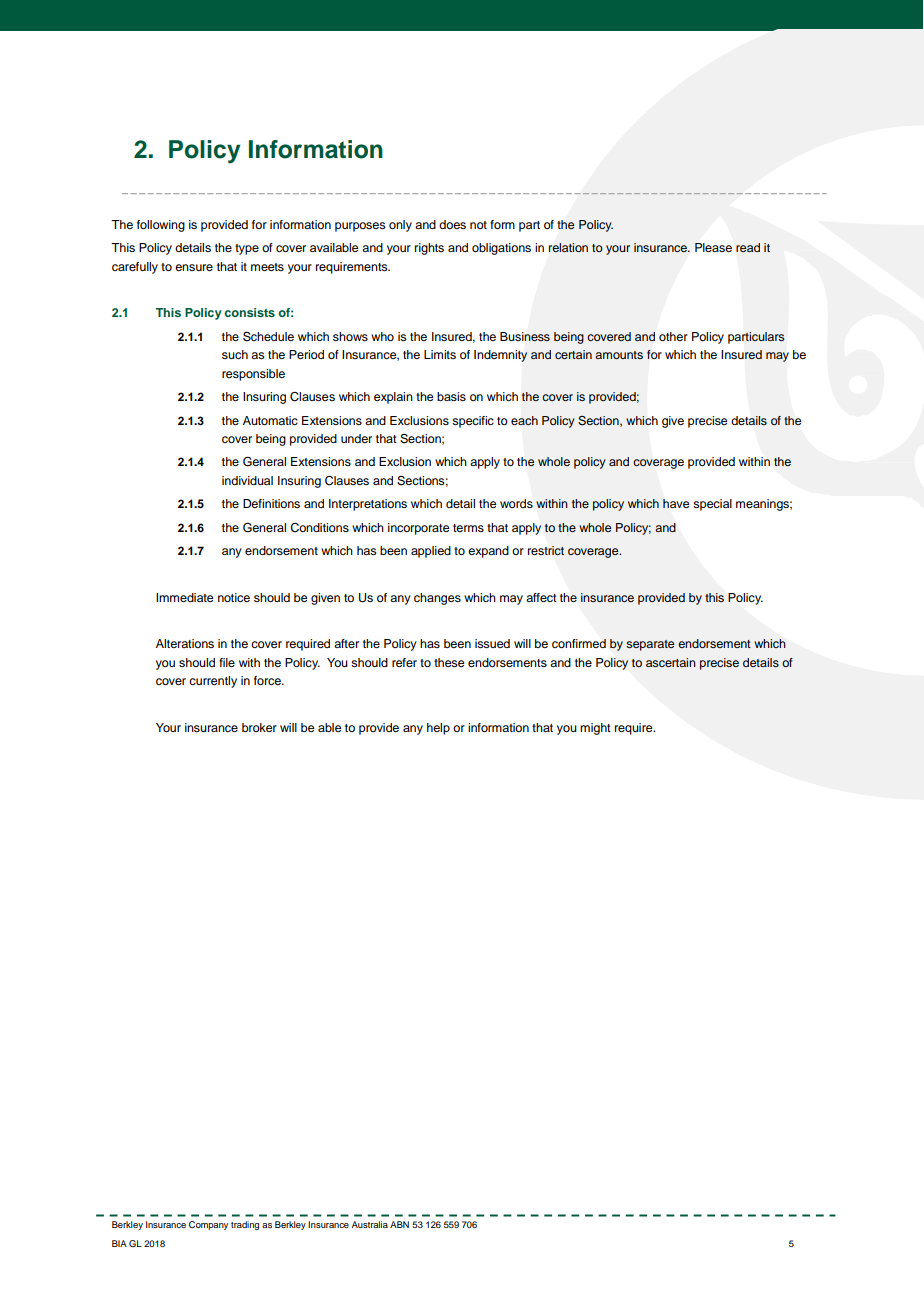 The image size is (924, 1308). I want to click on Australia, so click(370, 1224).
